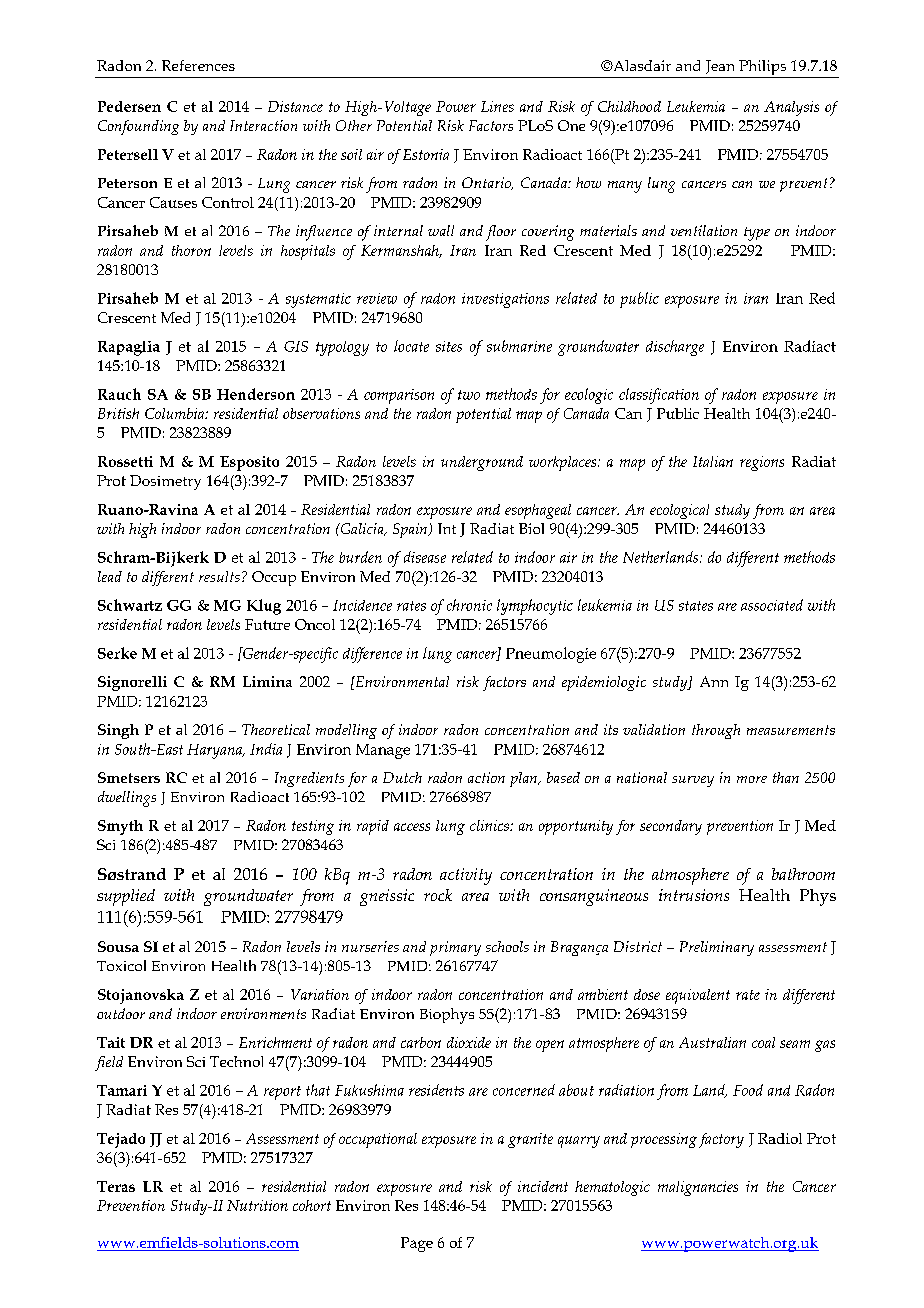 This screenshot has width=924, height=1308. Describe the element at coordinates (267, 624) in the screenshot. I see `Future` at that location.
